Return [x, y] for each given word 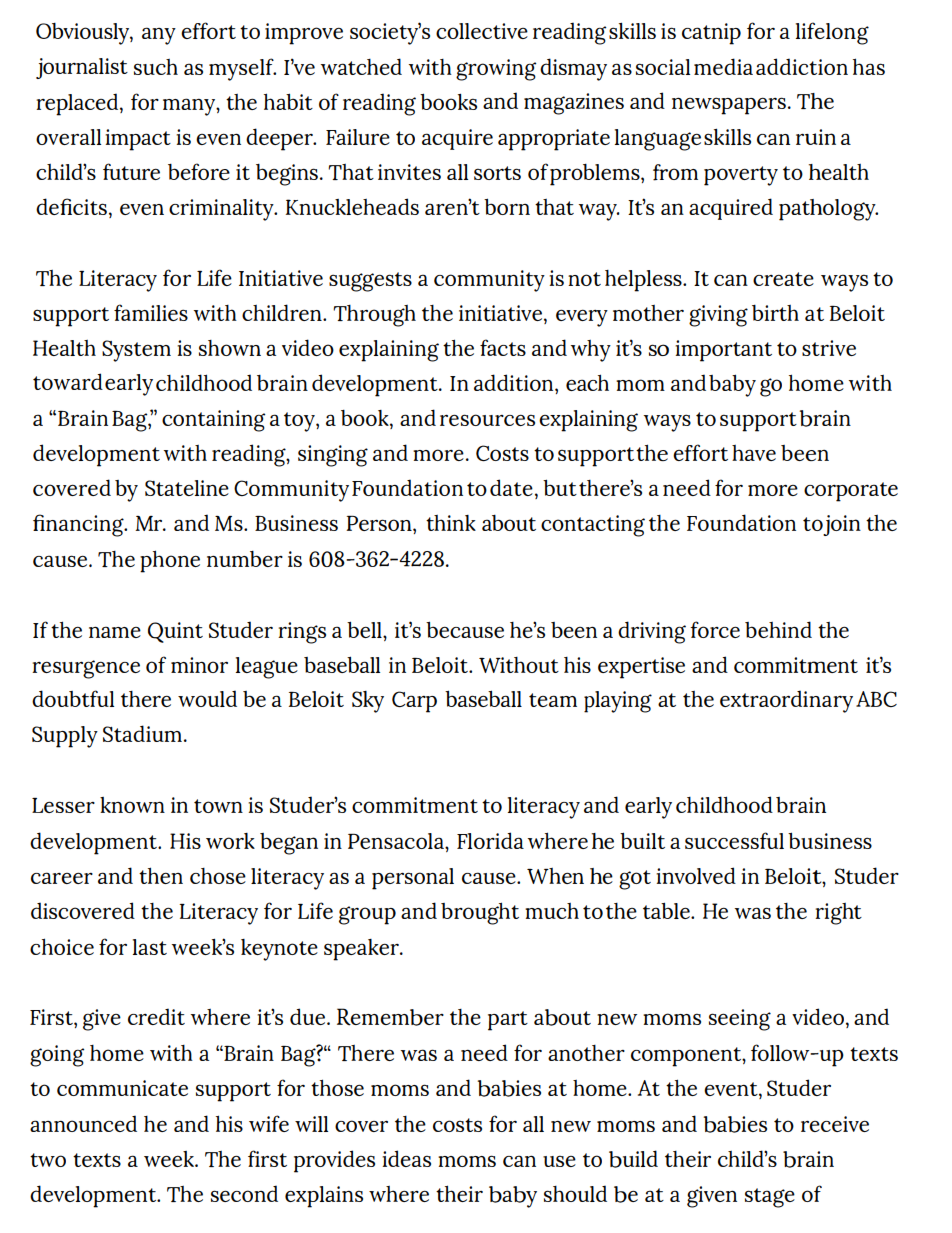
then [161, 875]
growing [496, 70]
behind [778, 629]
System [136, 351]
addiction [802, 66]
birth [775, 313]
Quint [175, 632]
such [156, 67]
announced [83, 1123]
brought [480, 913]
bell [365, 629]
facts [503, 347]
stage [770, 1198]
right [838, 914]
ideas [406, 1158]
